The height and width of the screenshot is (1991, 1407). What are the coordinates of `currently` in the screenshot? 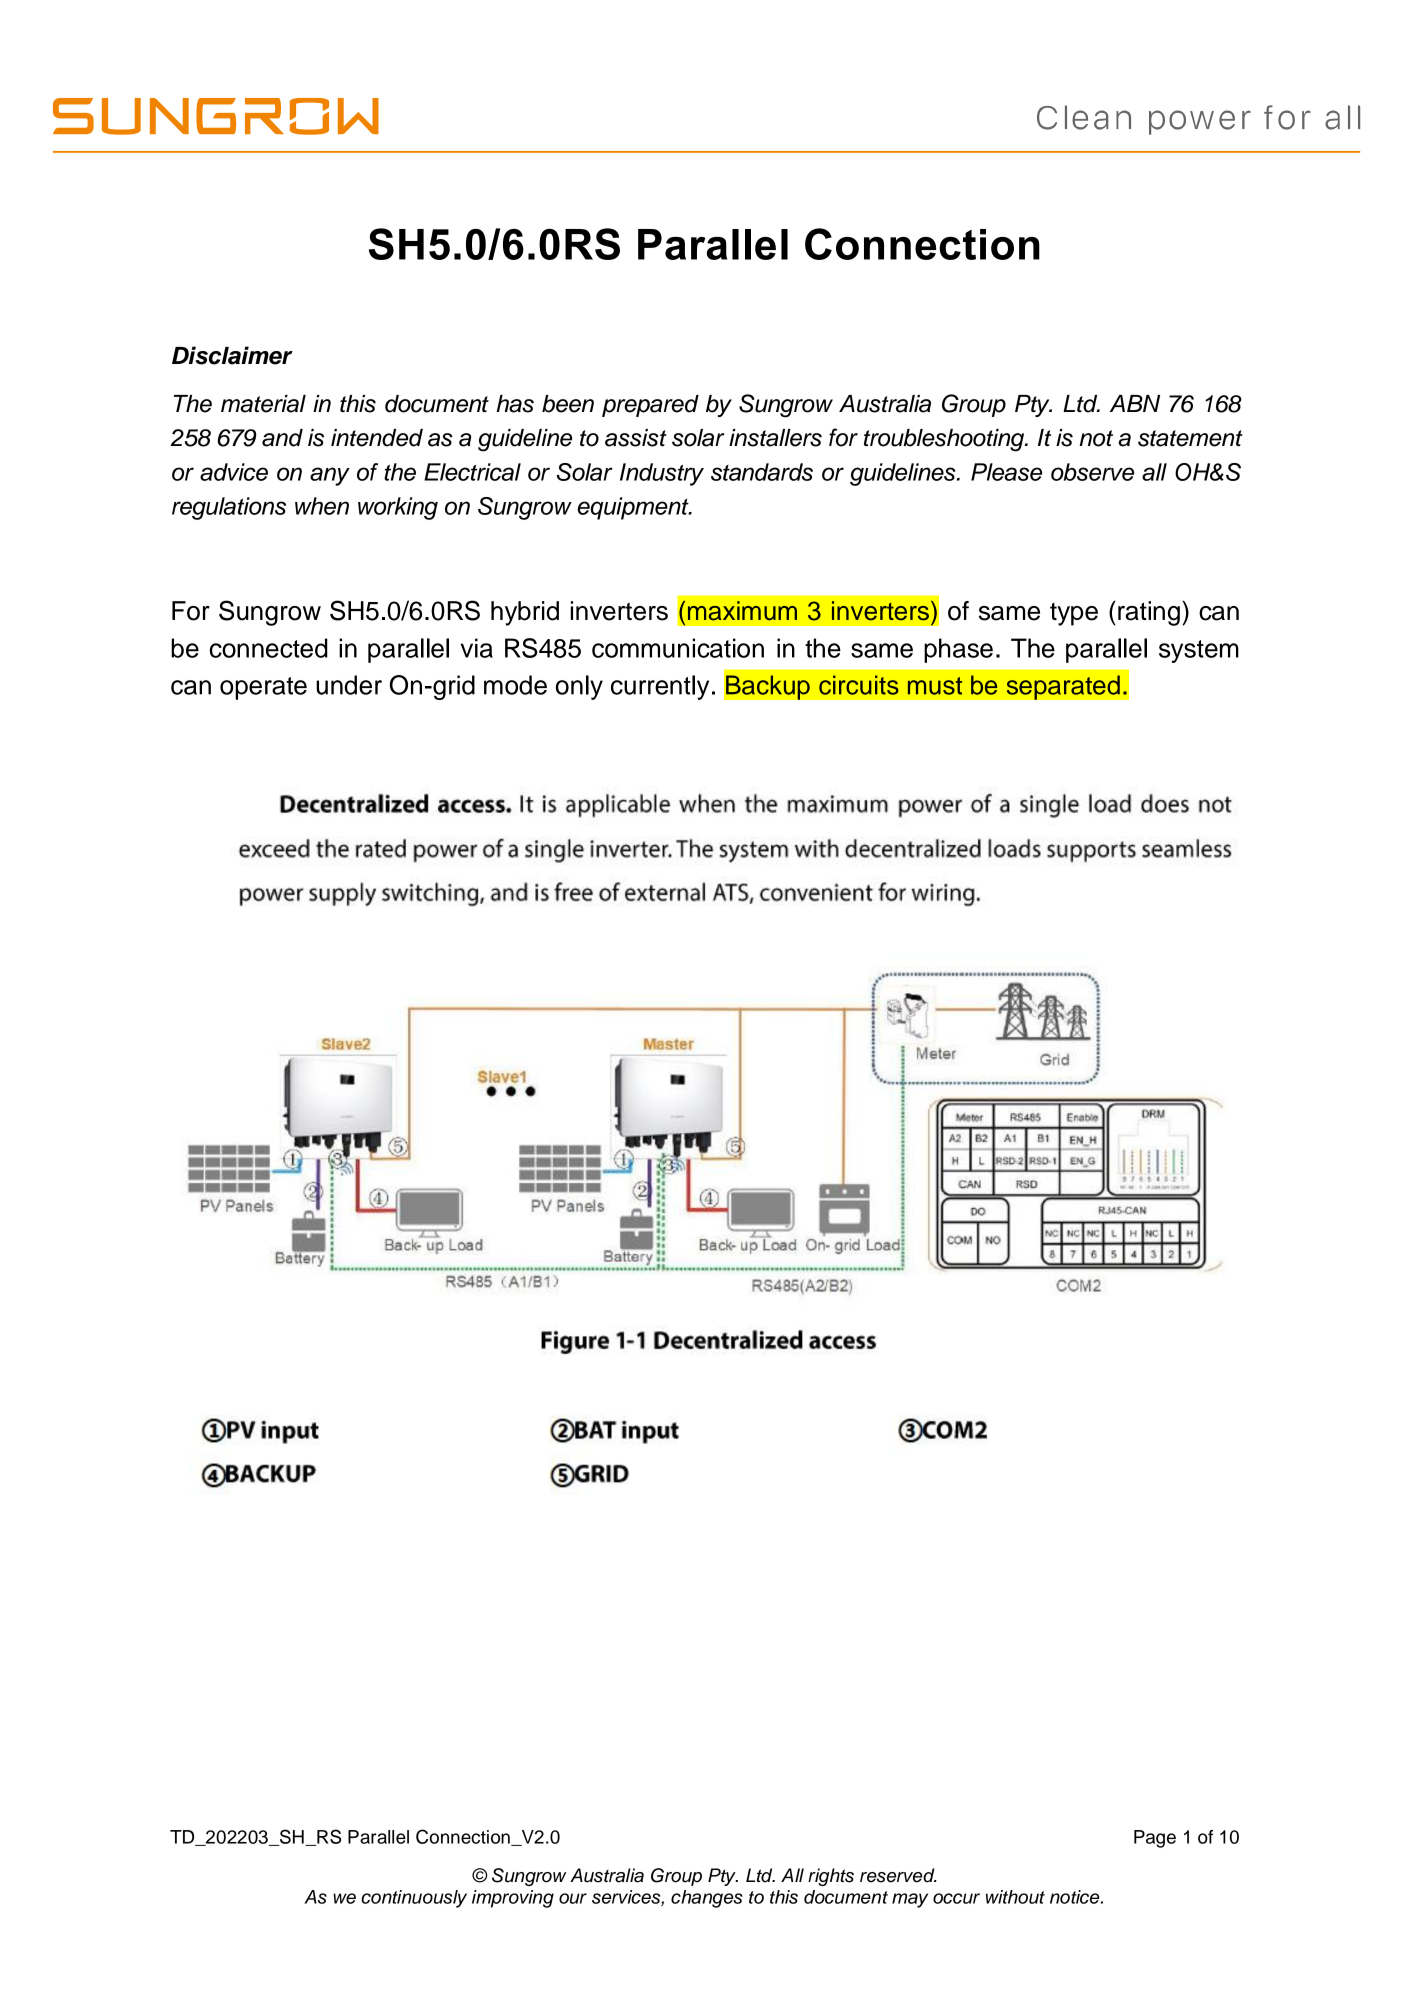 It's located at (660, 687).
